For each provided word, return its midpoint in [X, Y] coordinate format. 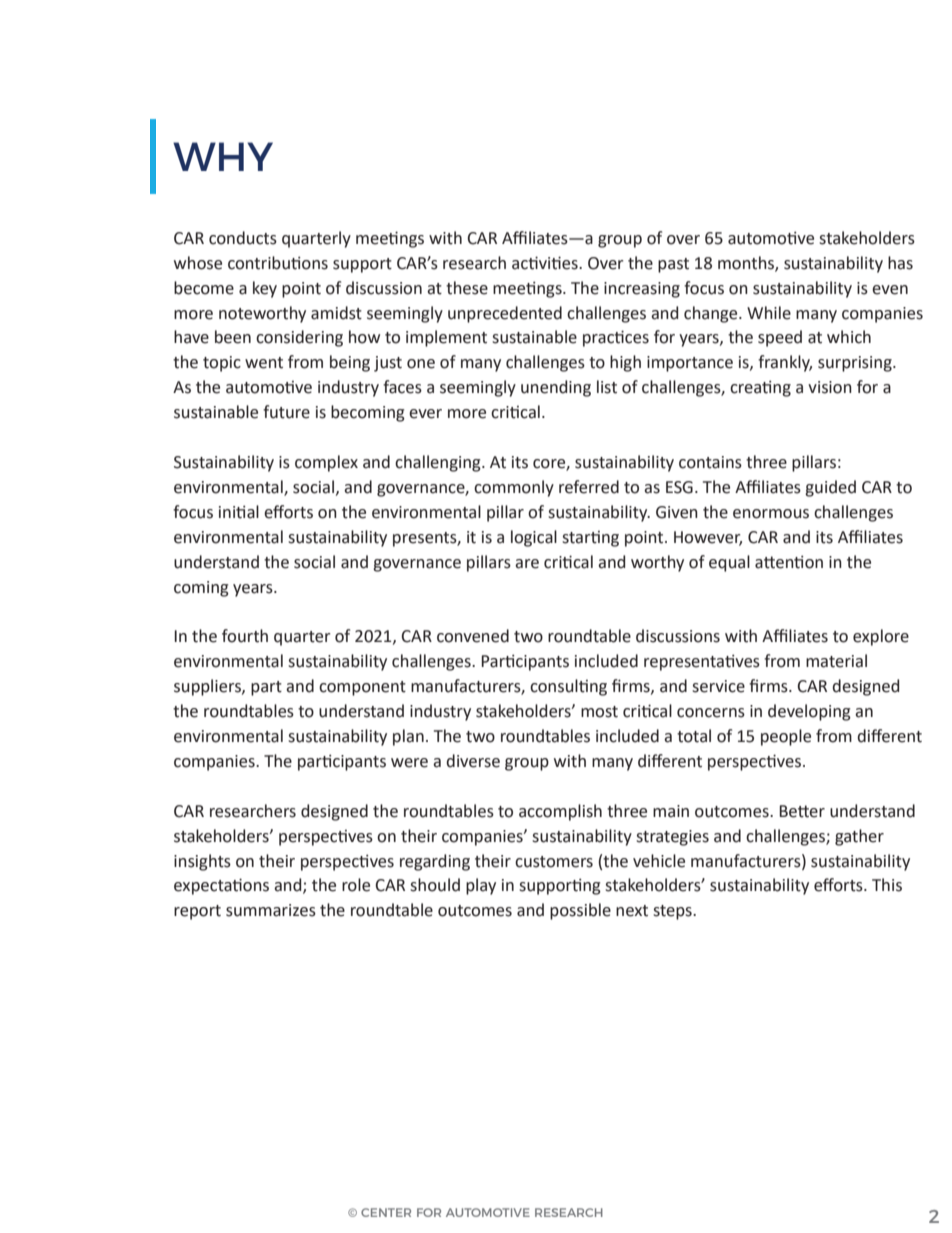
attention [789, 562]
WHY [223, 156]
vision [830, 387]
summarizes [271, 910]
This [887, 885]
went [264, 363]
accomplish [560, 812]
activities [546, 263]
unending [556, 388]
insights [202, 862]
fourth [245, 636]
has [900, 263]
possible [580, 911]
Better [802, 811]
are [527, 564]
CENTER [386, 1212]
